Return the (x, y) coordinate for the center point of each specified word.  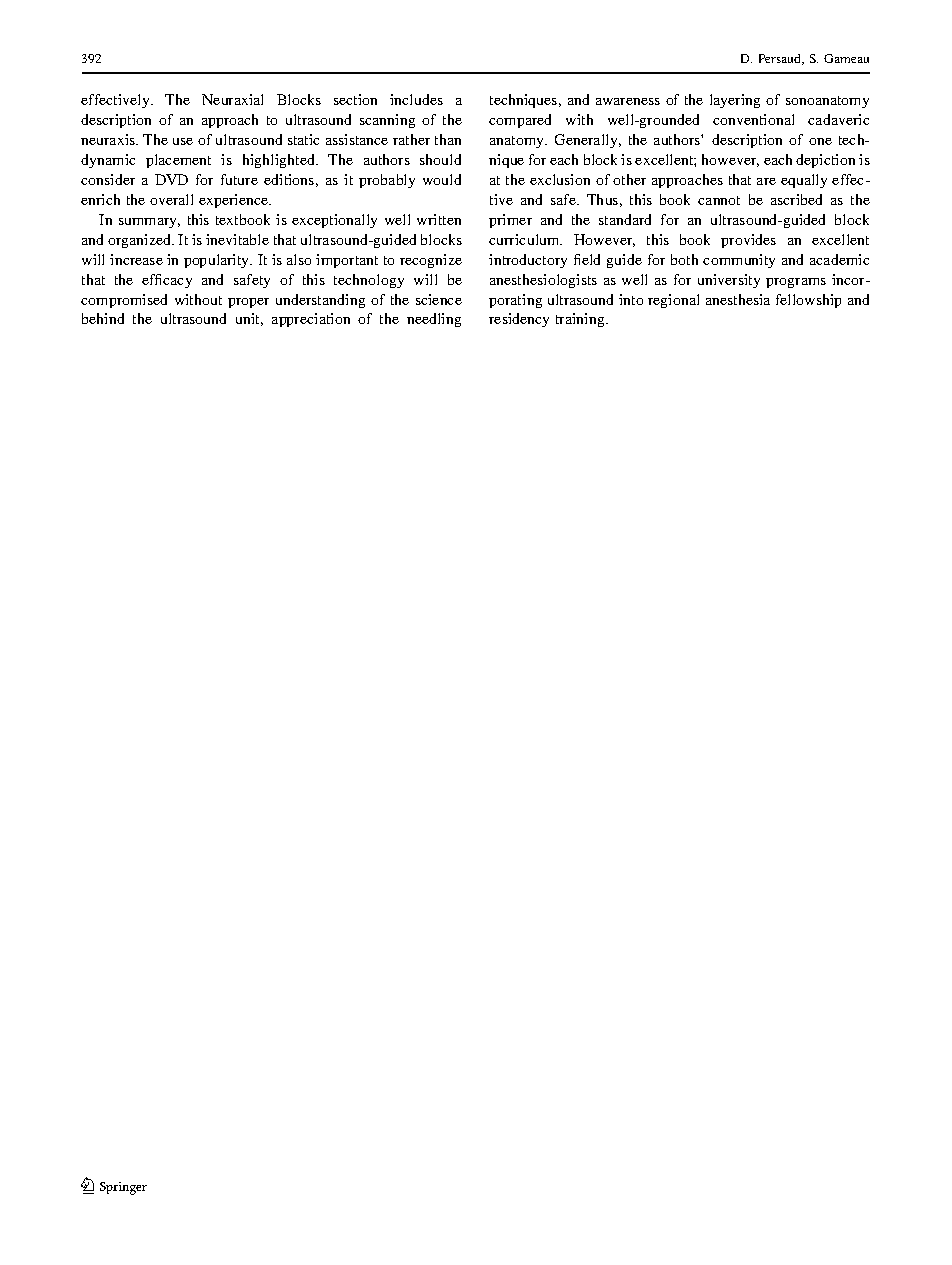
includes (416, 99)
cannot (719, 200)
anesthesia (738, 299)
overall (171, 199)
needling (434, 320)
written (439, 219)
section (355, 99)
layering (735, 101)
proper (248, 303)
